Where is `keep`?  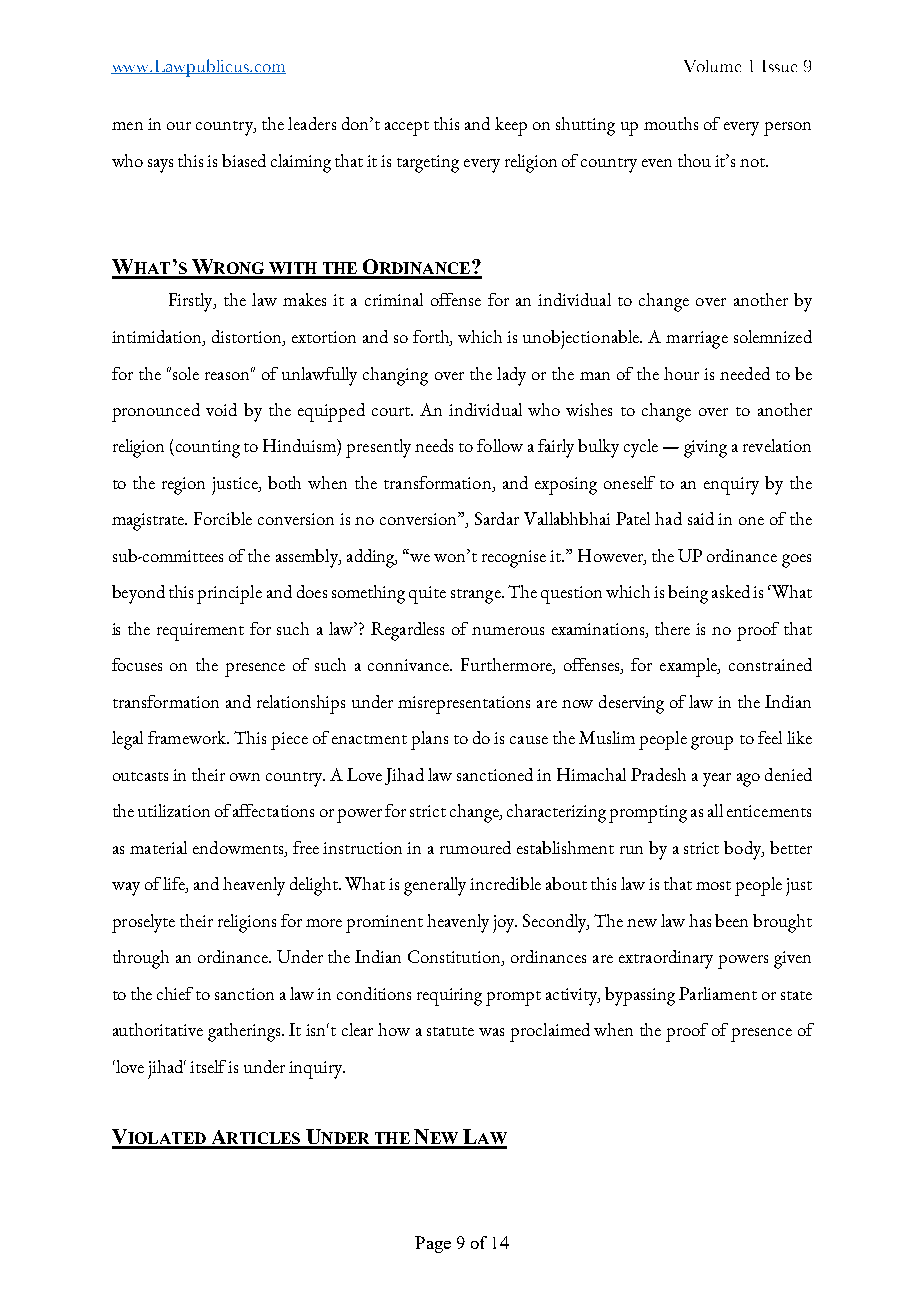
keep is located at coordinates (511, 126).
